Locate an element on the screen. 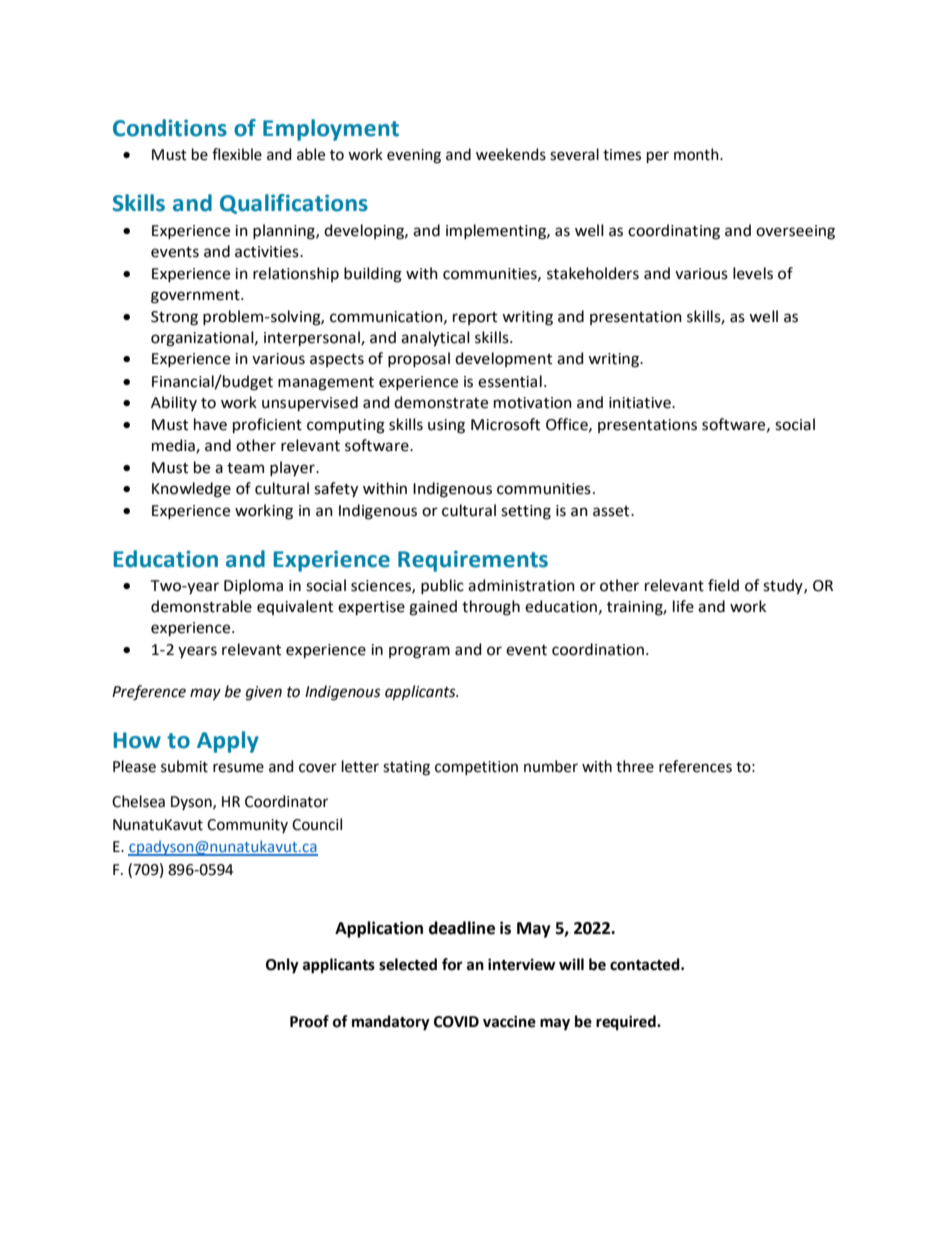  Only is located at coordinates (282, 966).
